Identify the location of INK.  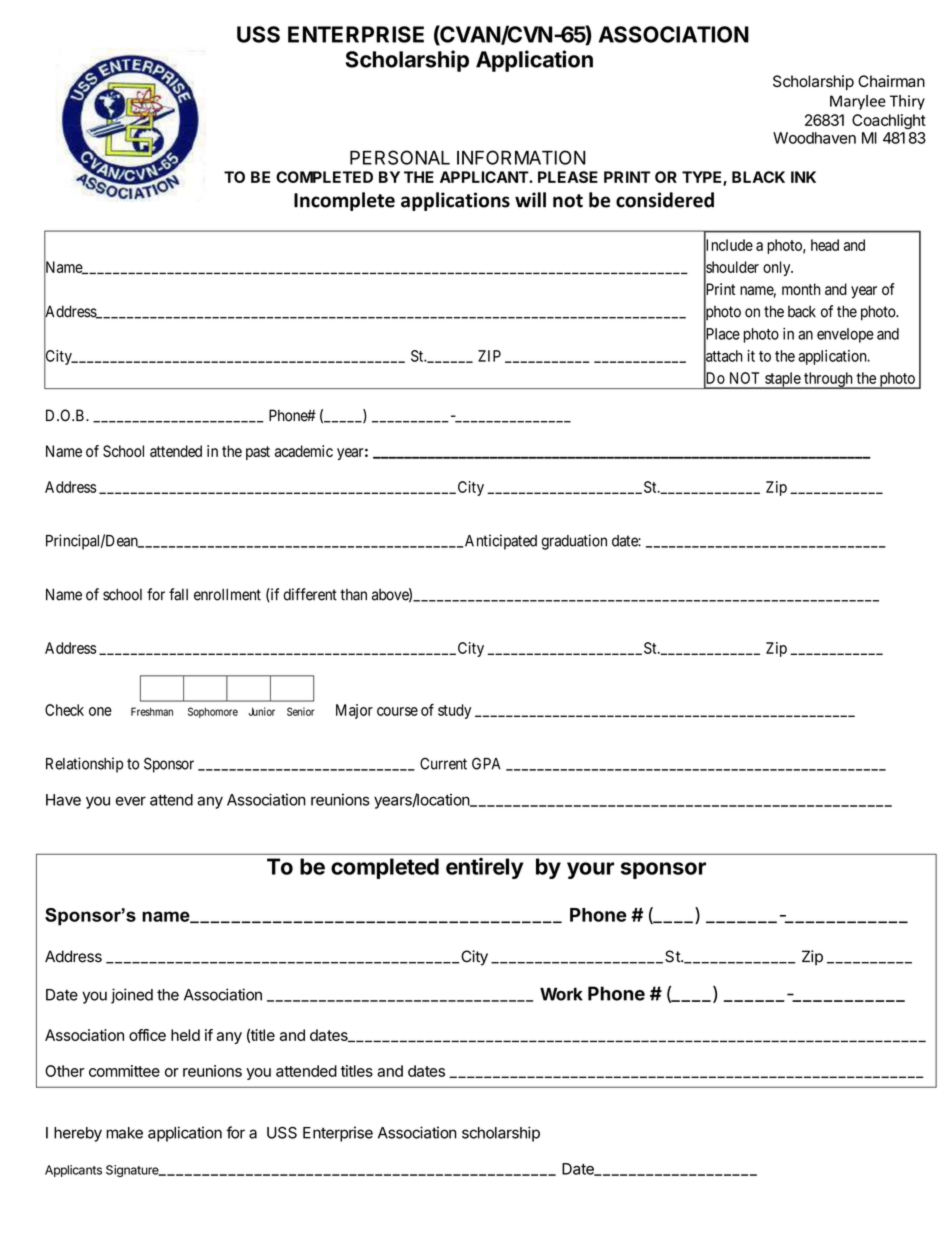
(803, 177).
